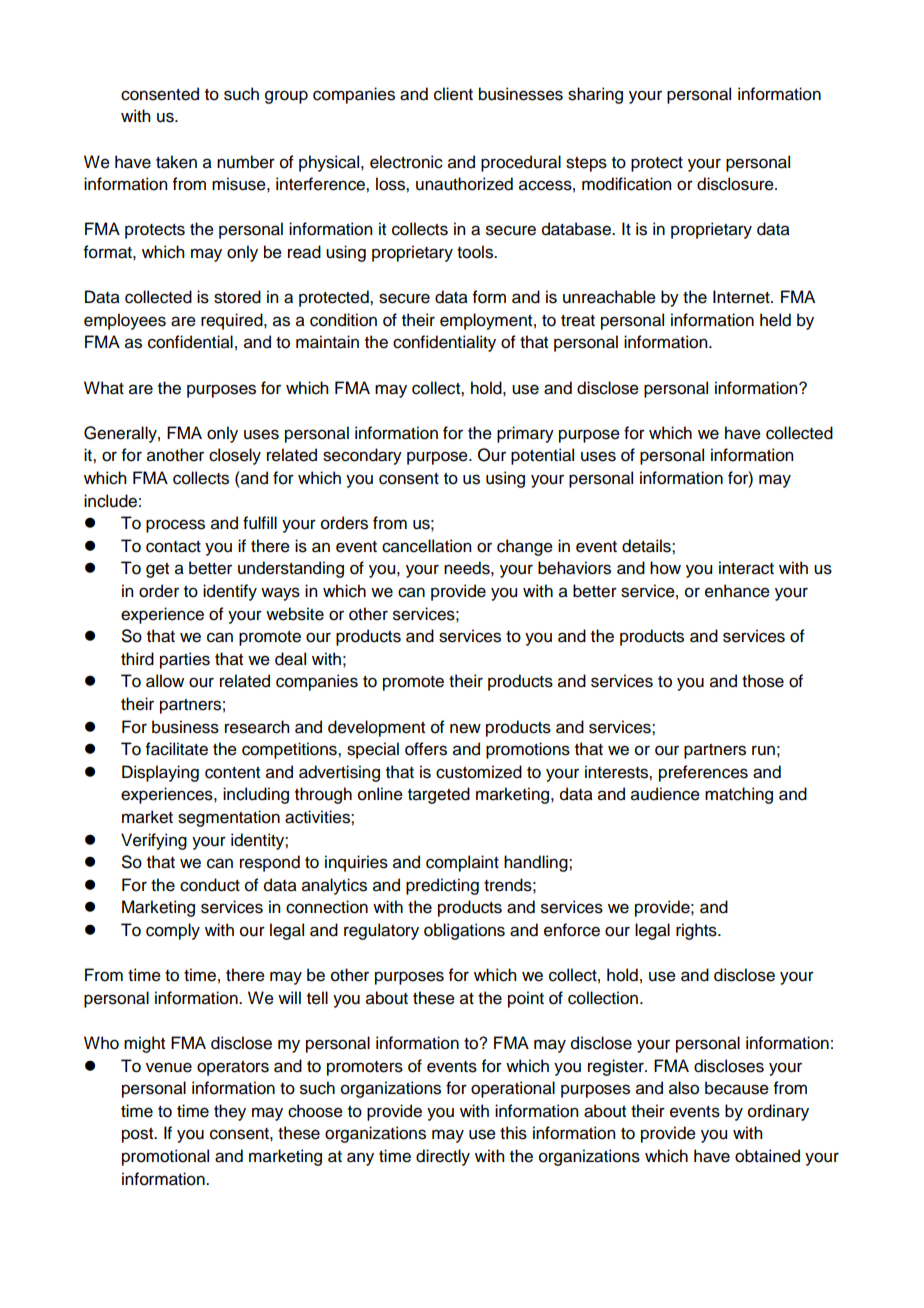 The height and width of the screenshot is (1308, 924). Describe the element at coordinates (165, 1157) in the screenshot. I see `promotional` at that location.
